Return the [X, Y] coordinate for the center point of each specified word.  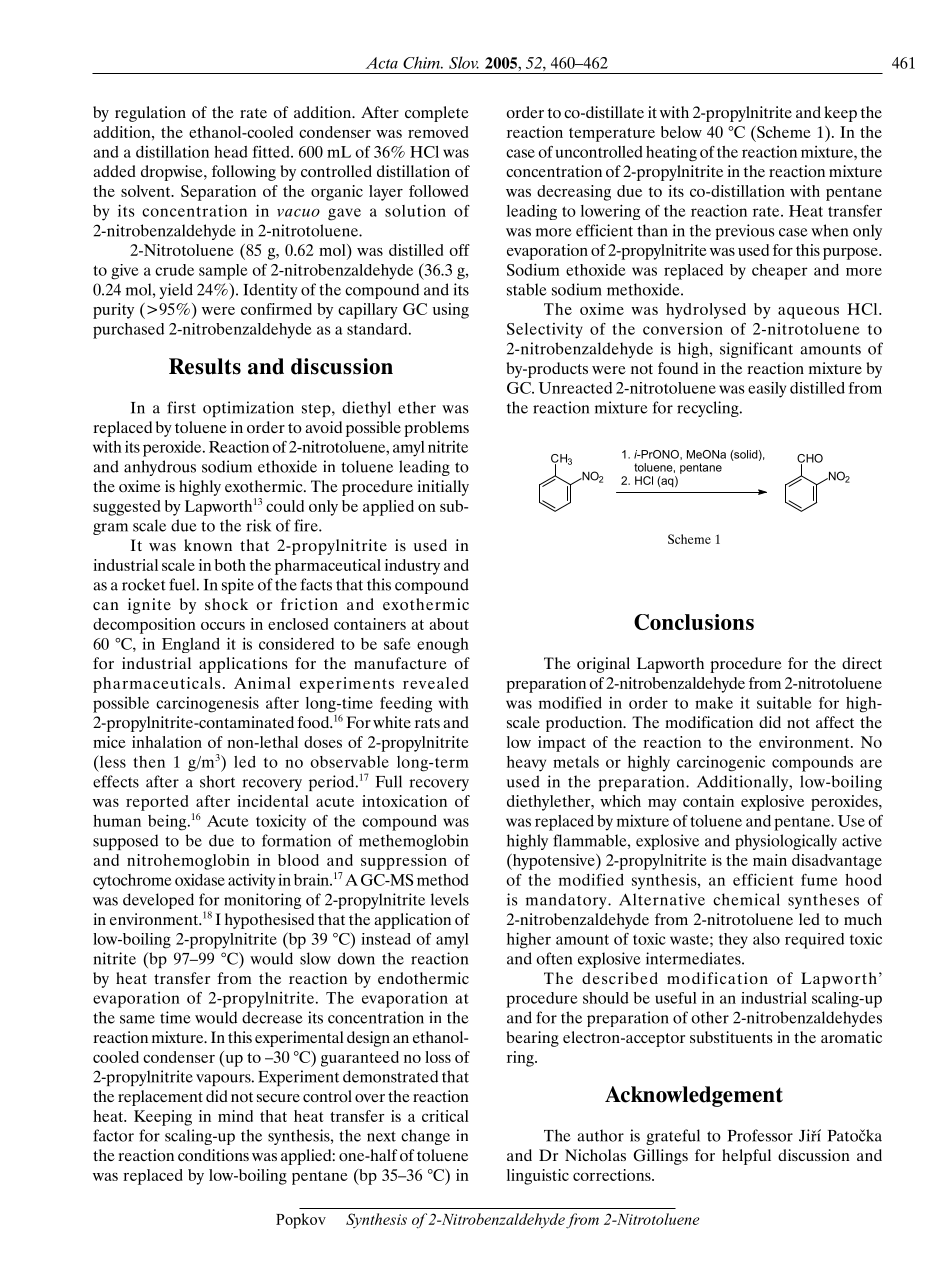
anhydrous [160, 468]
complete [437, 114]
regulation [150, 114]
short [217, 781]
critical [445, 1116]
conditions [213, 1155]
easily [767, 390]
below [681, 132]
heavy [526, 764]
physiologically [786, 842]
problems [436, 429]
